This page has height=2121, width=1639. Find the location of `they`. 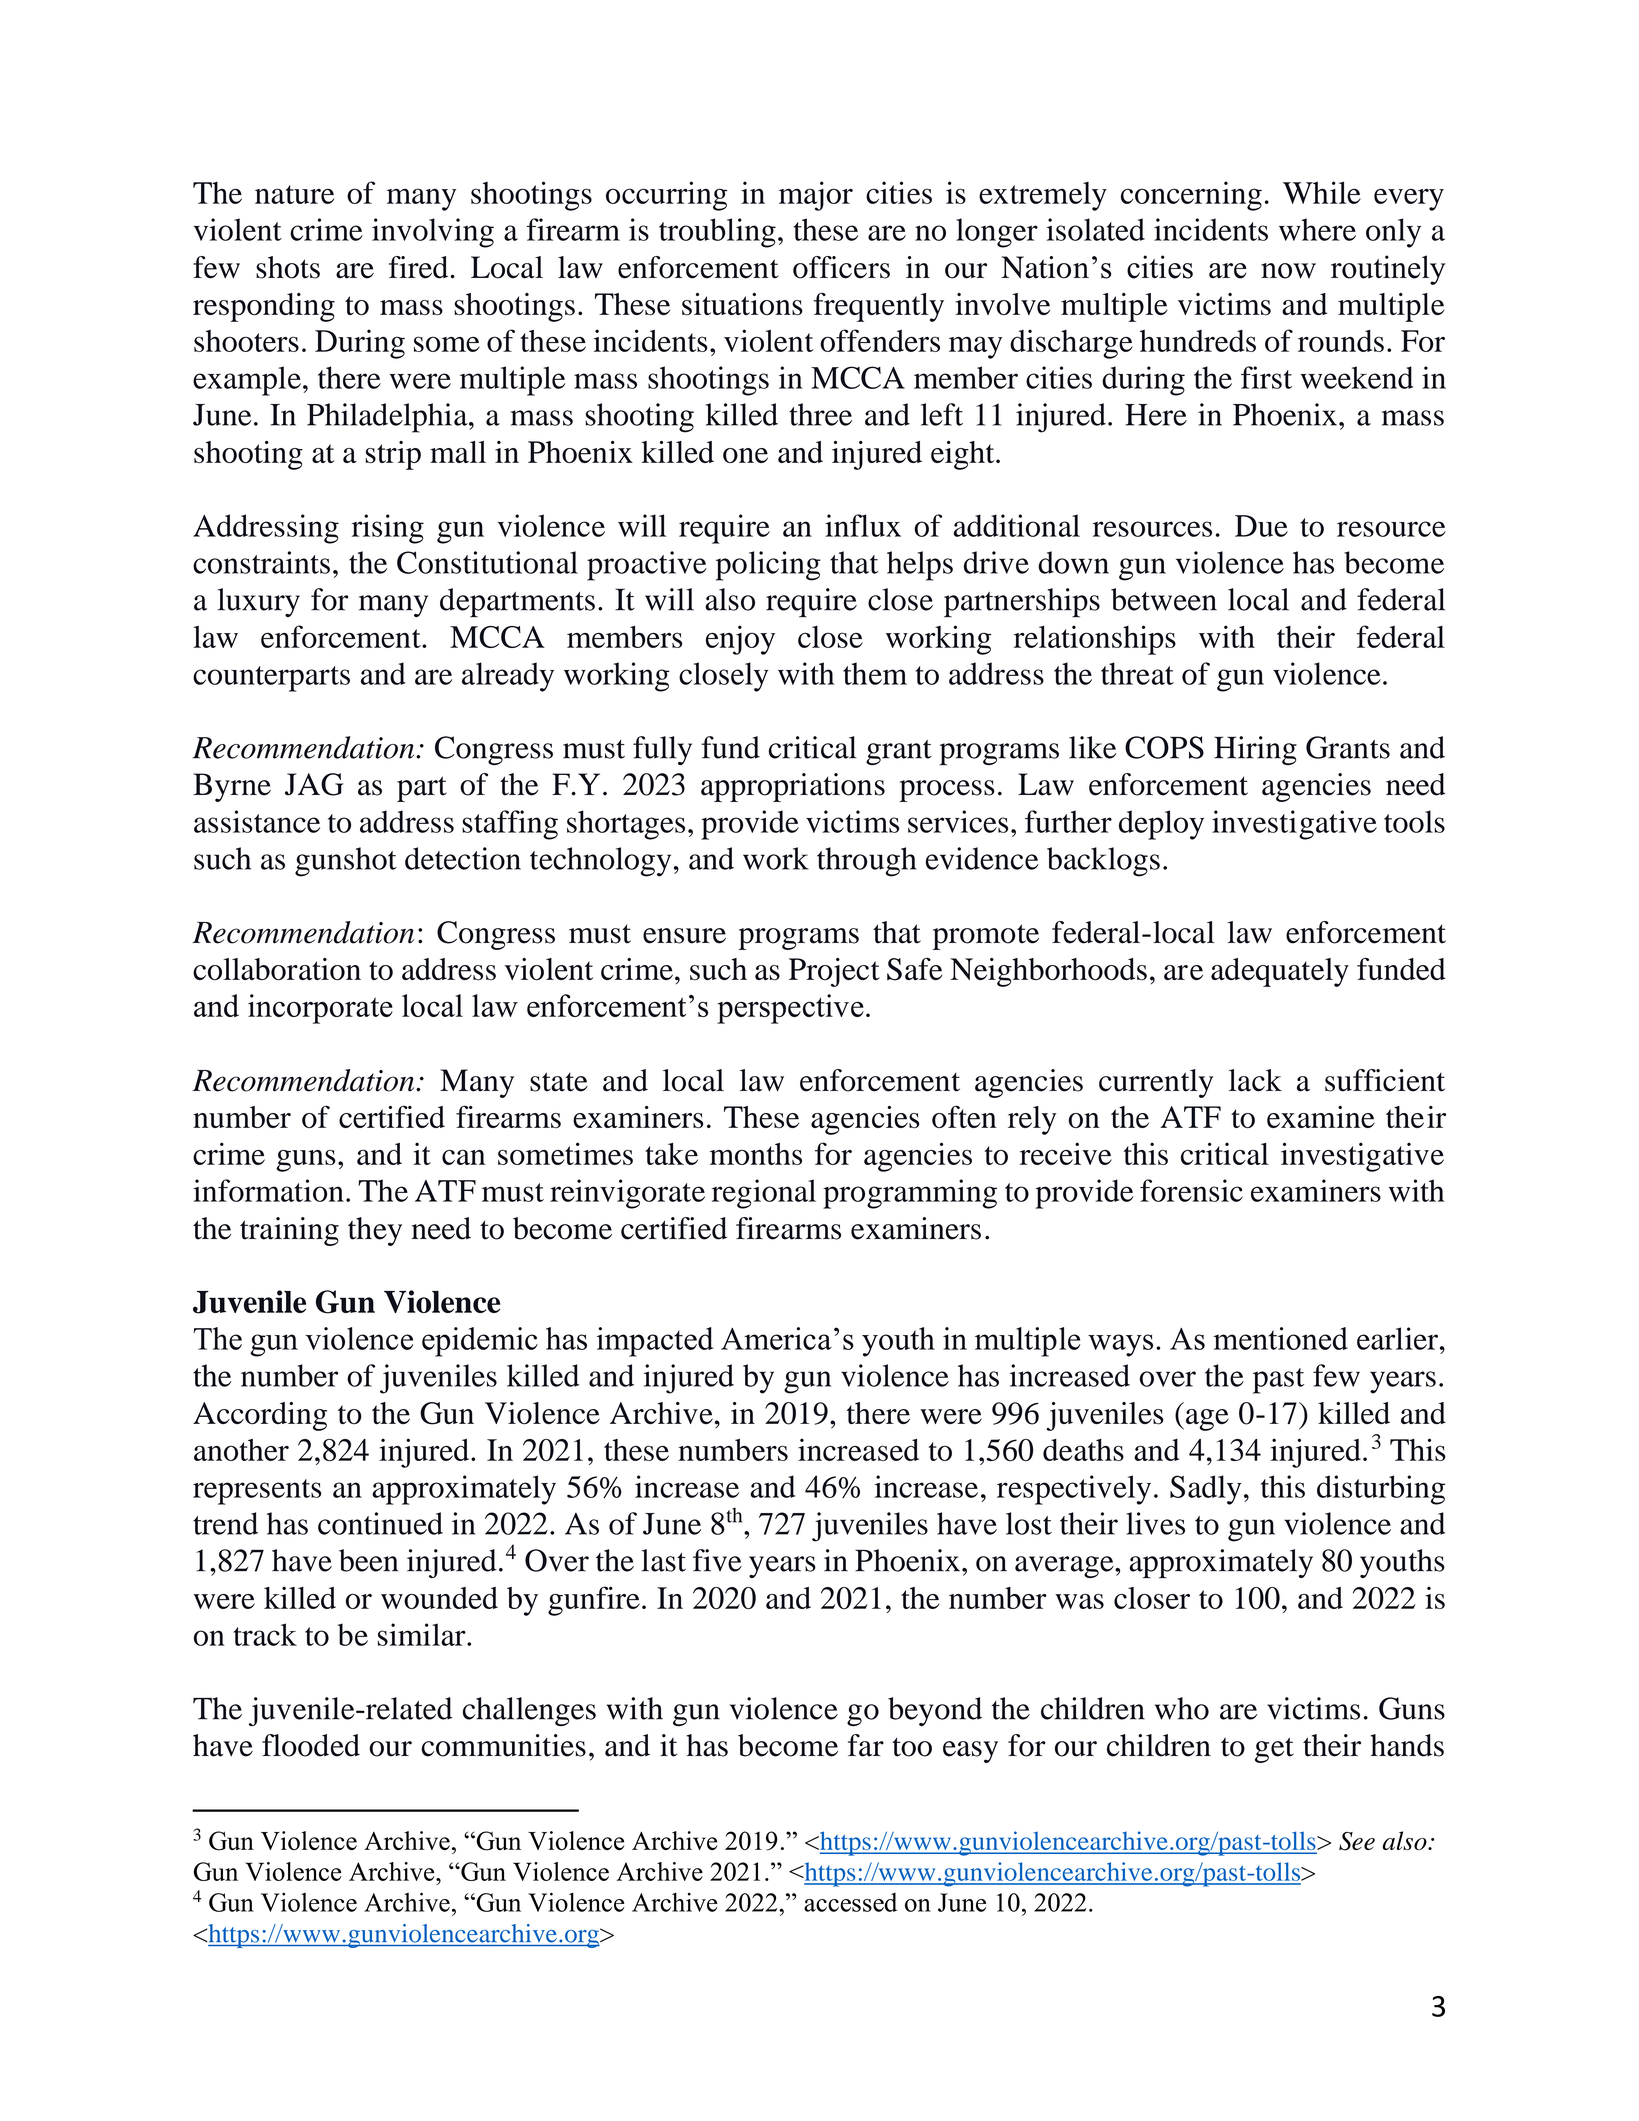

they is located at coordinates (375, 1231).
